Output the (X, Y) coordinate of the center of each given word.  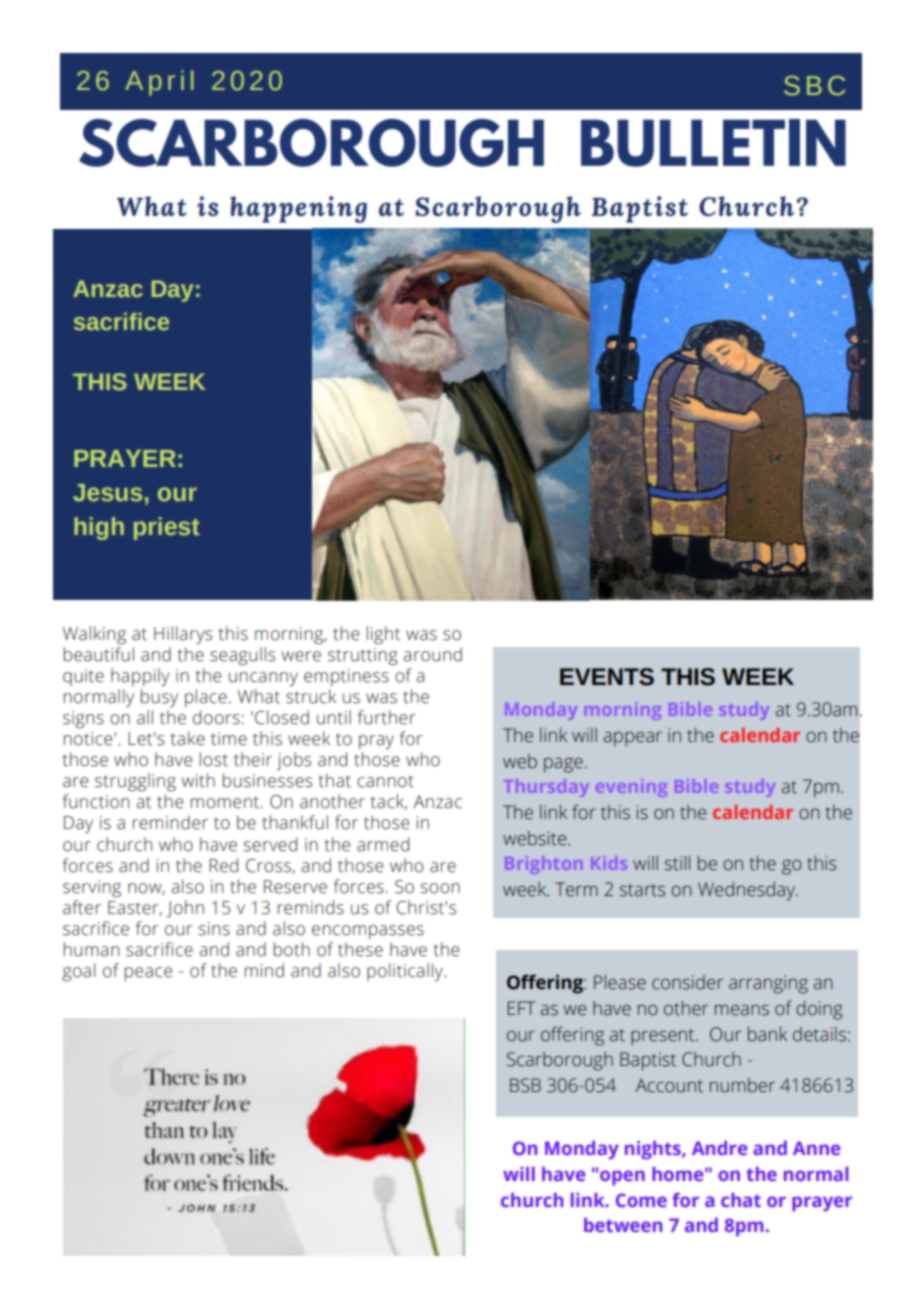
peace (148, 974)
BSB (525, 1085)
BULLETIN (713, 143)
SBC (814, 86)
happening (298, 209)
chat (741, 1200)
